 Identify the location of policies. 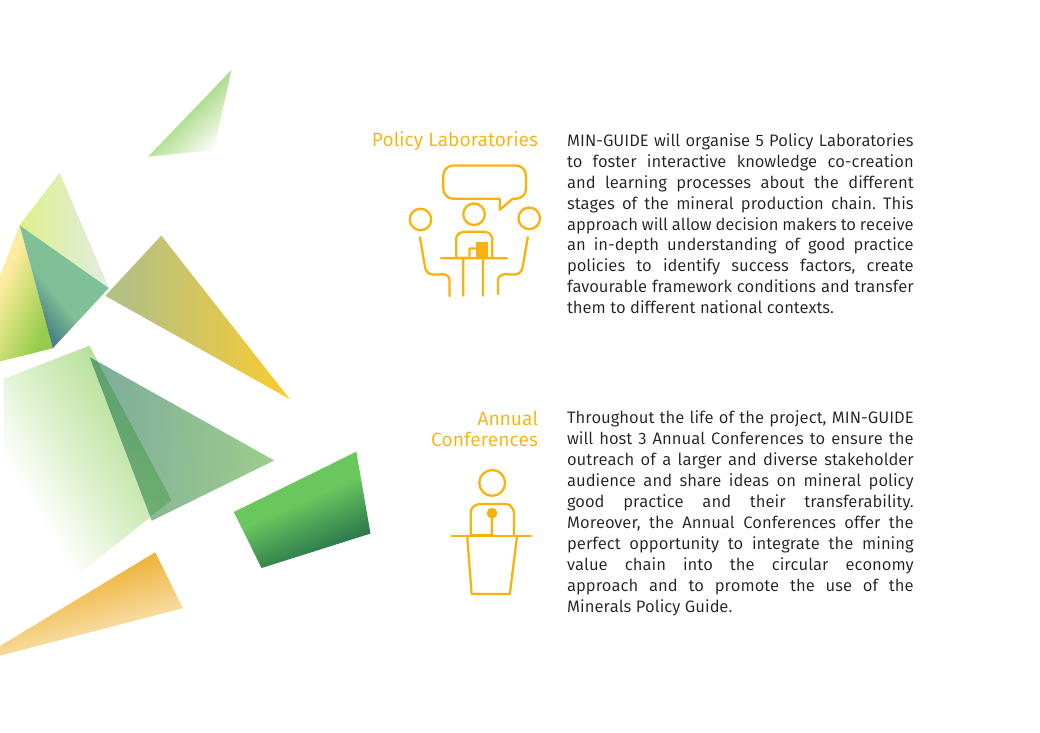
(596, 266).
